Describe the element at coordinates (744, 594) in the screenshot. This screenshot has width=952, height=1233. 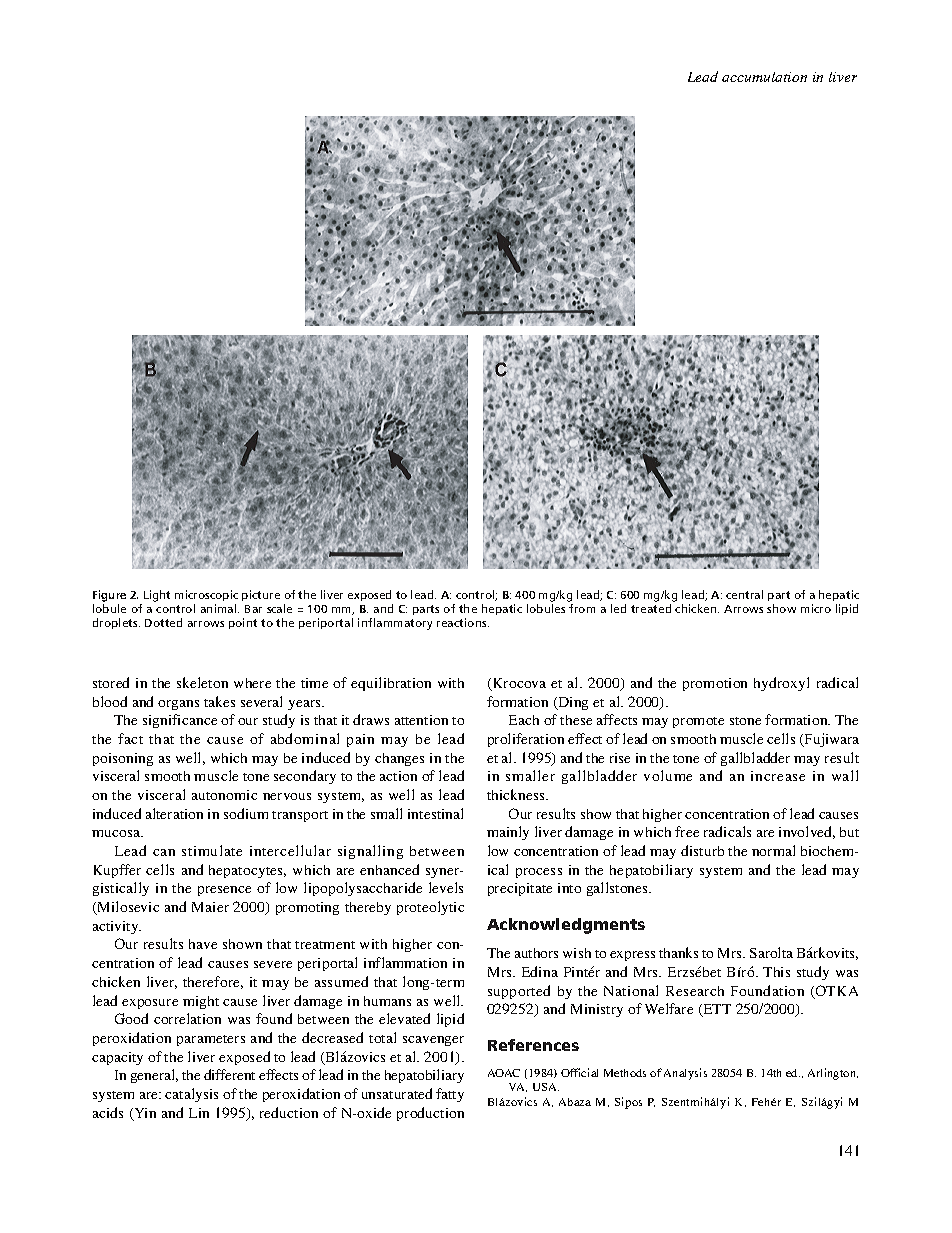
I see `central` at that location.
